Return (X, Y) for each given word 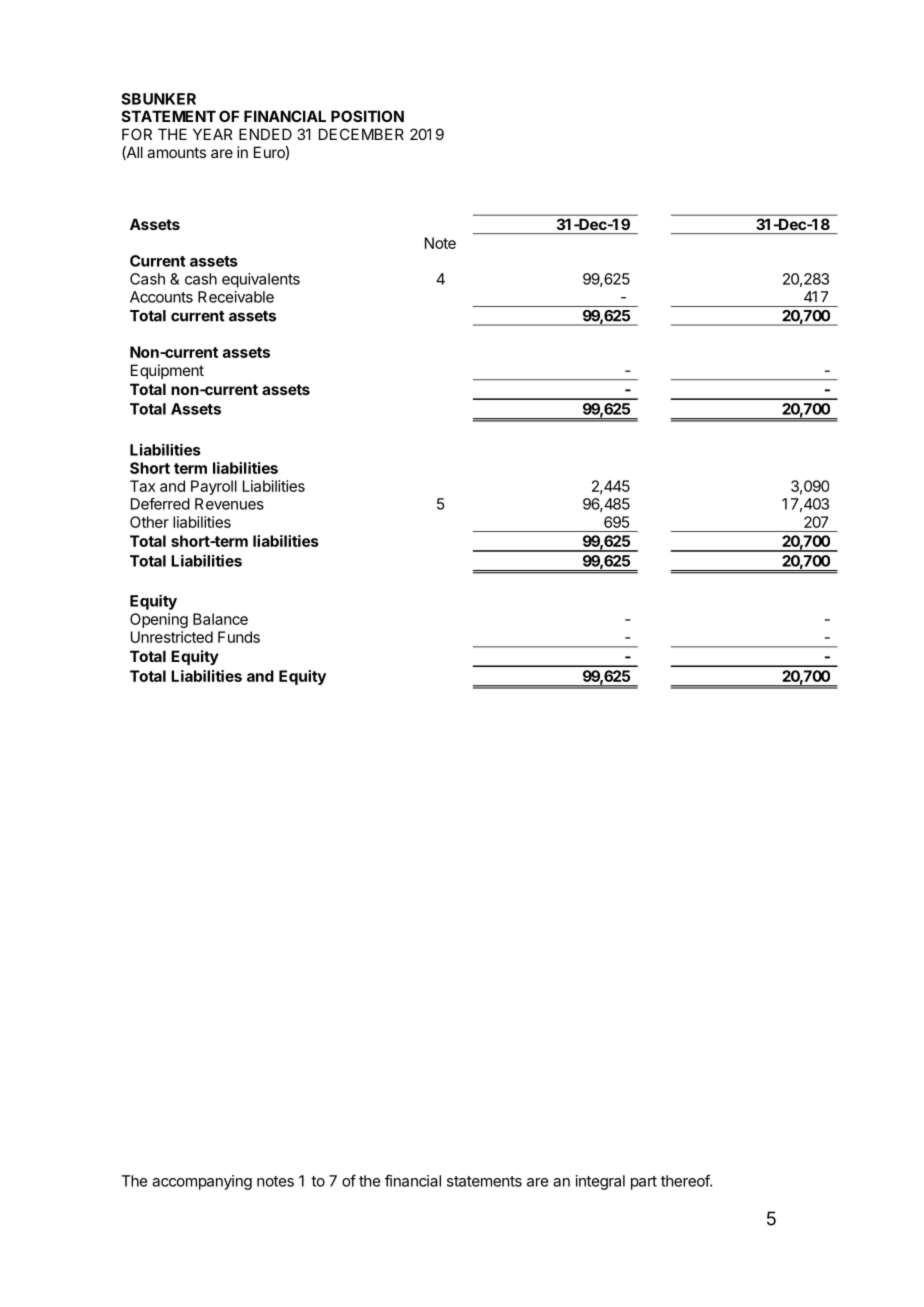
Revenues (229, 504)
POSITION (367, 116)
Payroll (214, 487)
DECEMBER (361, 134)
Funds (239, 637)
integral (600, 1182)
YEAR (213, 134)
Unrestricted (172, 637)
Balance (220, 619)
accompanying (202, 1182)
